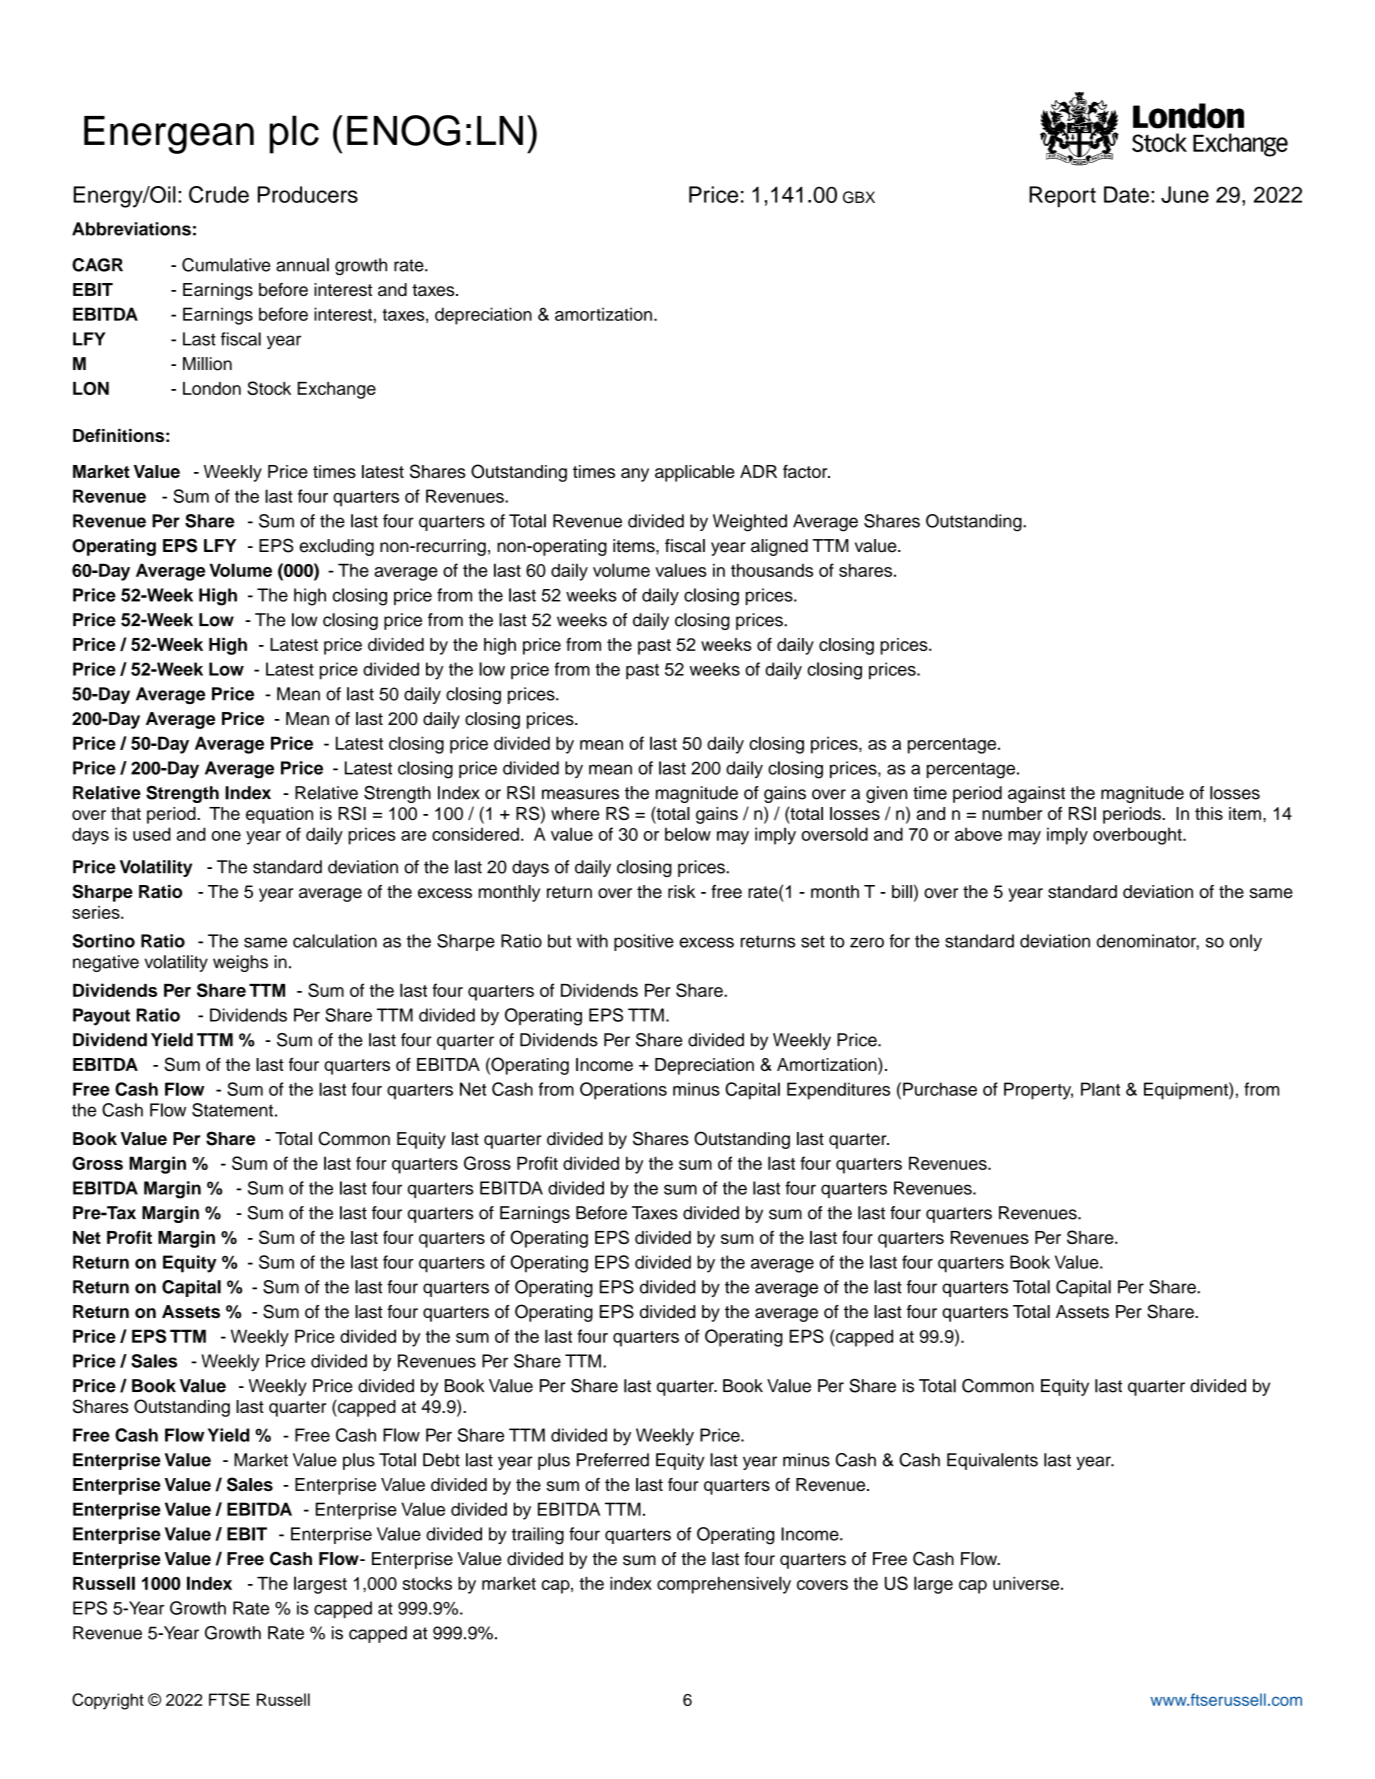 The width and height of the screenshot is (1375, 1779). Describe the element at coordinates (992, 1461) in the screenshot. I see `Equivalents` at that location.
